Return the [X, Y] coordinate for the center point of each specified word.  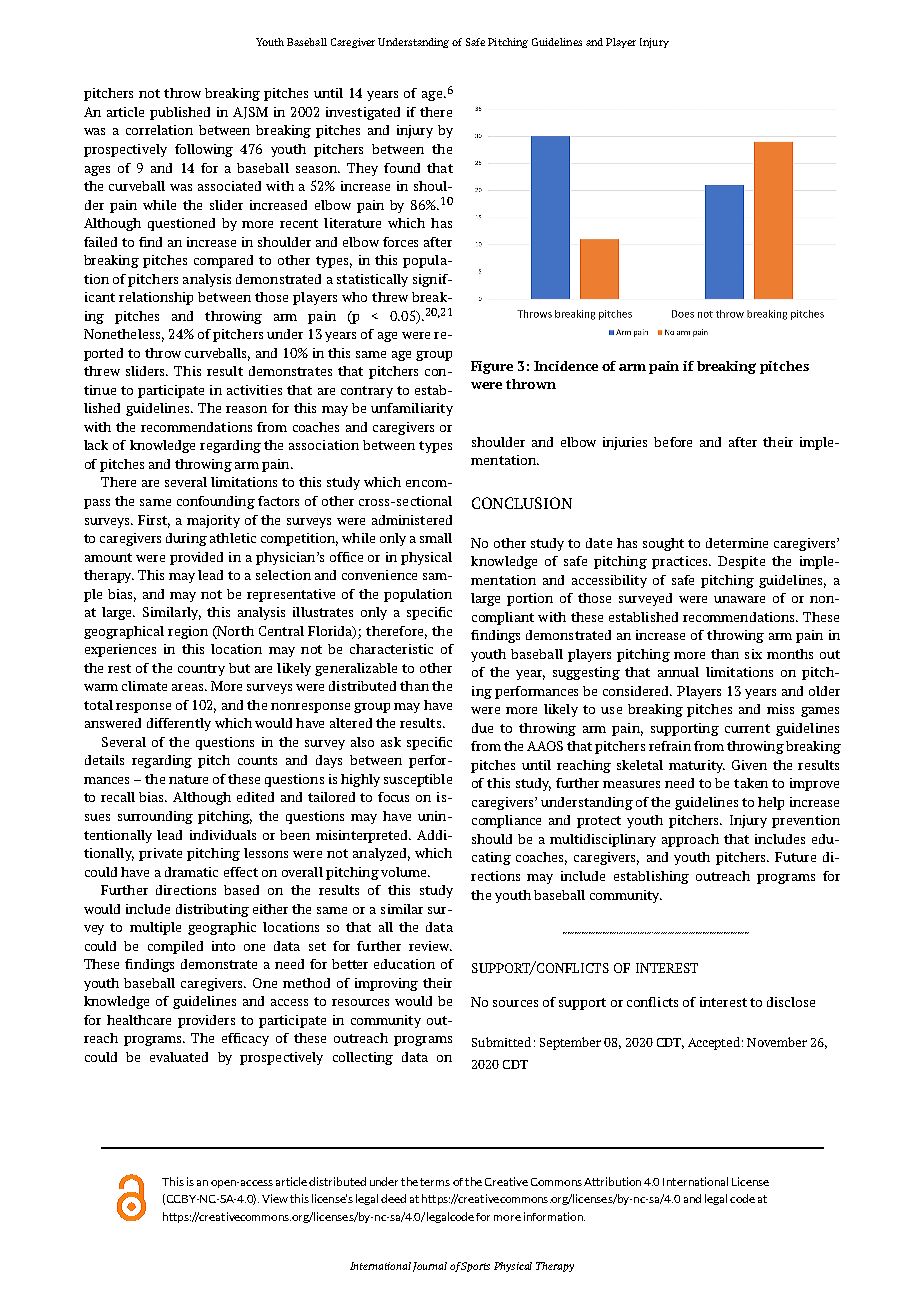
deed [393, 1198]
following [204, 150]
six [753, 654]
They [362, 169]
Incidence [566, 366]
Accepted [714, 1043]
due [482, 728]
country [201, 670]
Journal [430, 1267]
